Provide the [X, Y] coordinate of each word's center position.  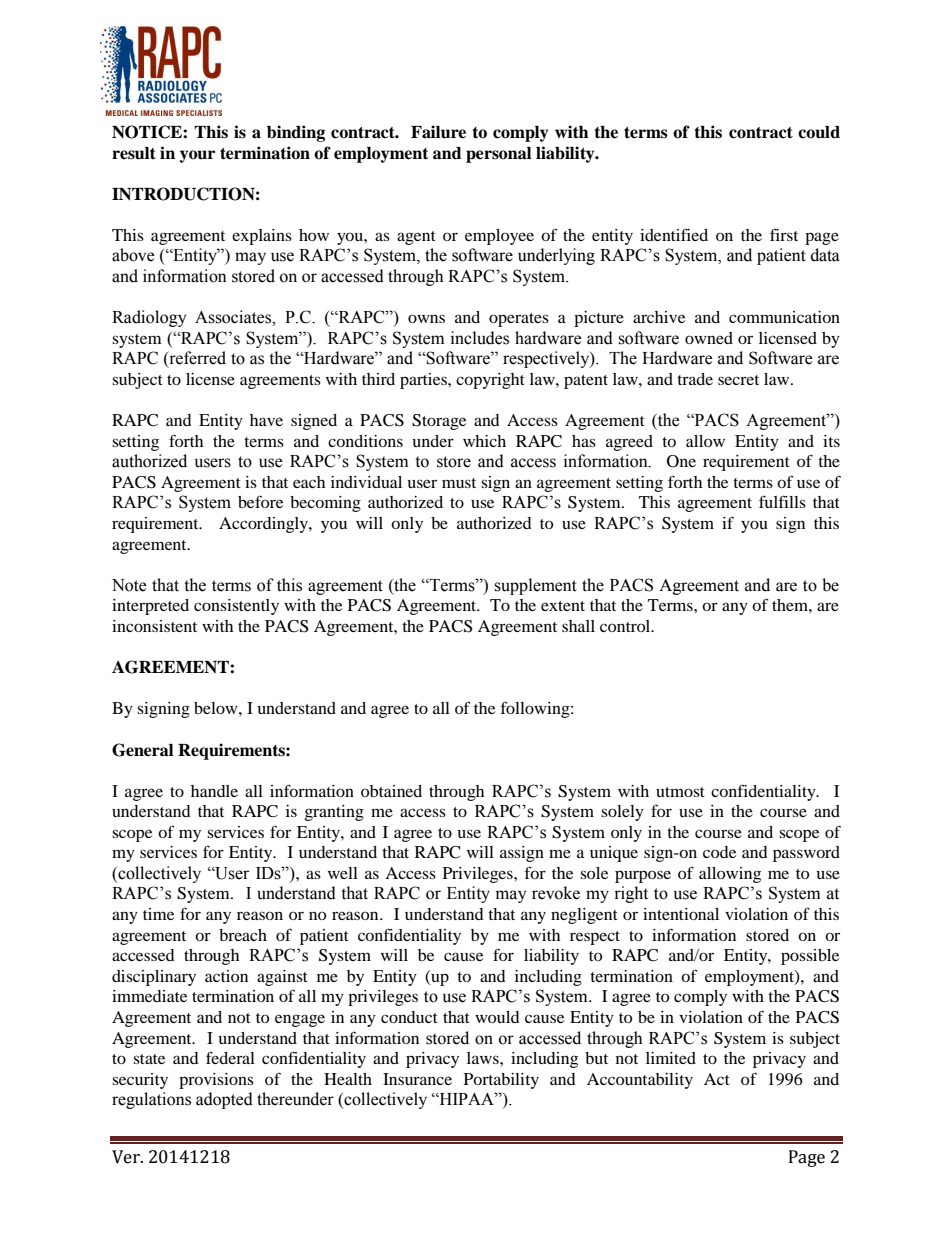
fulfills [782, 501]
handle [214, 791]
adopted [224, 1100]
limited [671, 1058]
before [260, 501]
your [197, 156]
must [459, 483]
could [819, 132]
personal [499, 155]
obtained [391, 791]
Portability [501, 1081]
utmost [680, 792]
